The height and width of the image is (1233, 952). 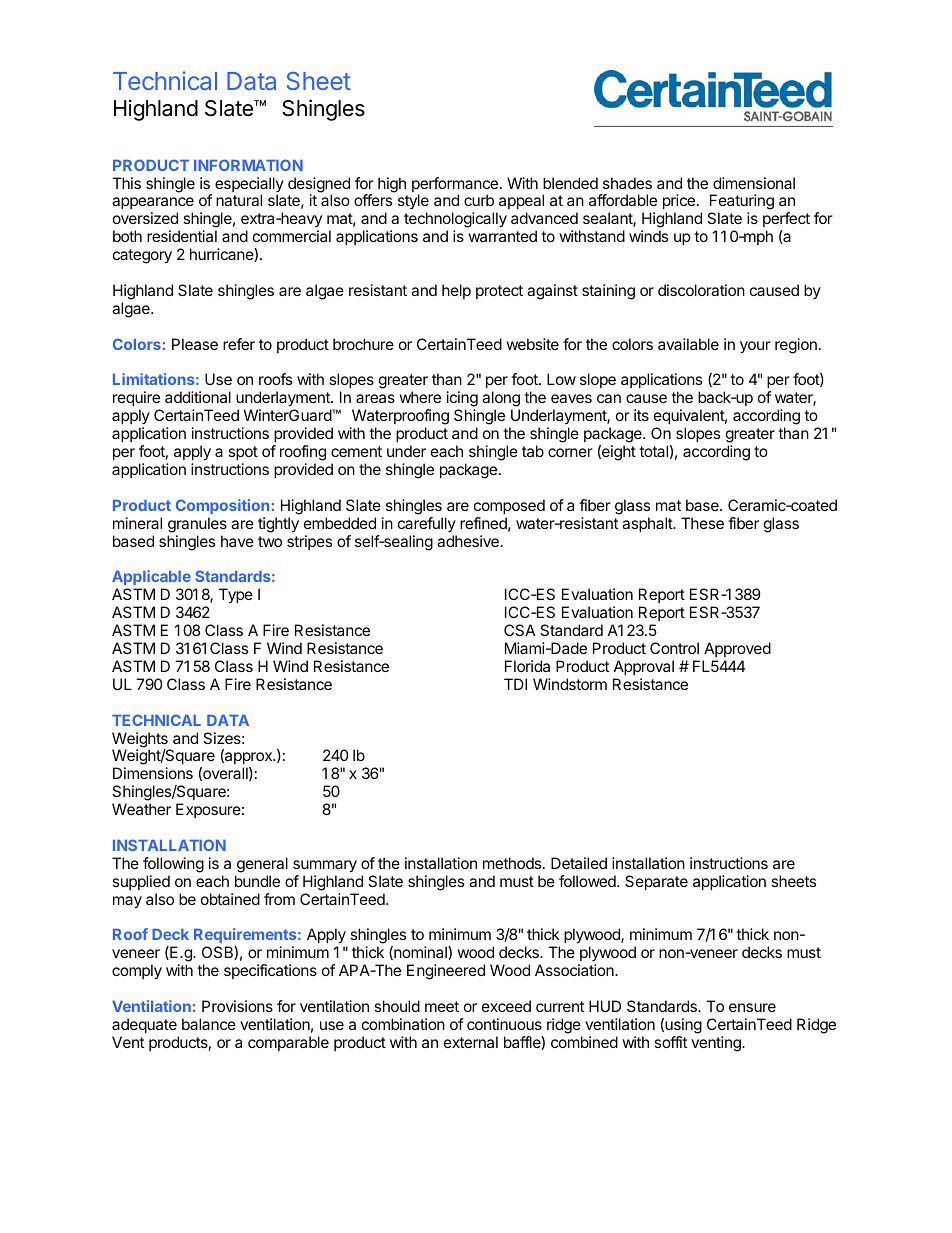 What do you see at coordinates (742, 203) in the image?
I see `Featuring` at bounding box center [742, 203].
